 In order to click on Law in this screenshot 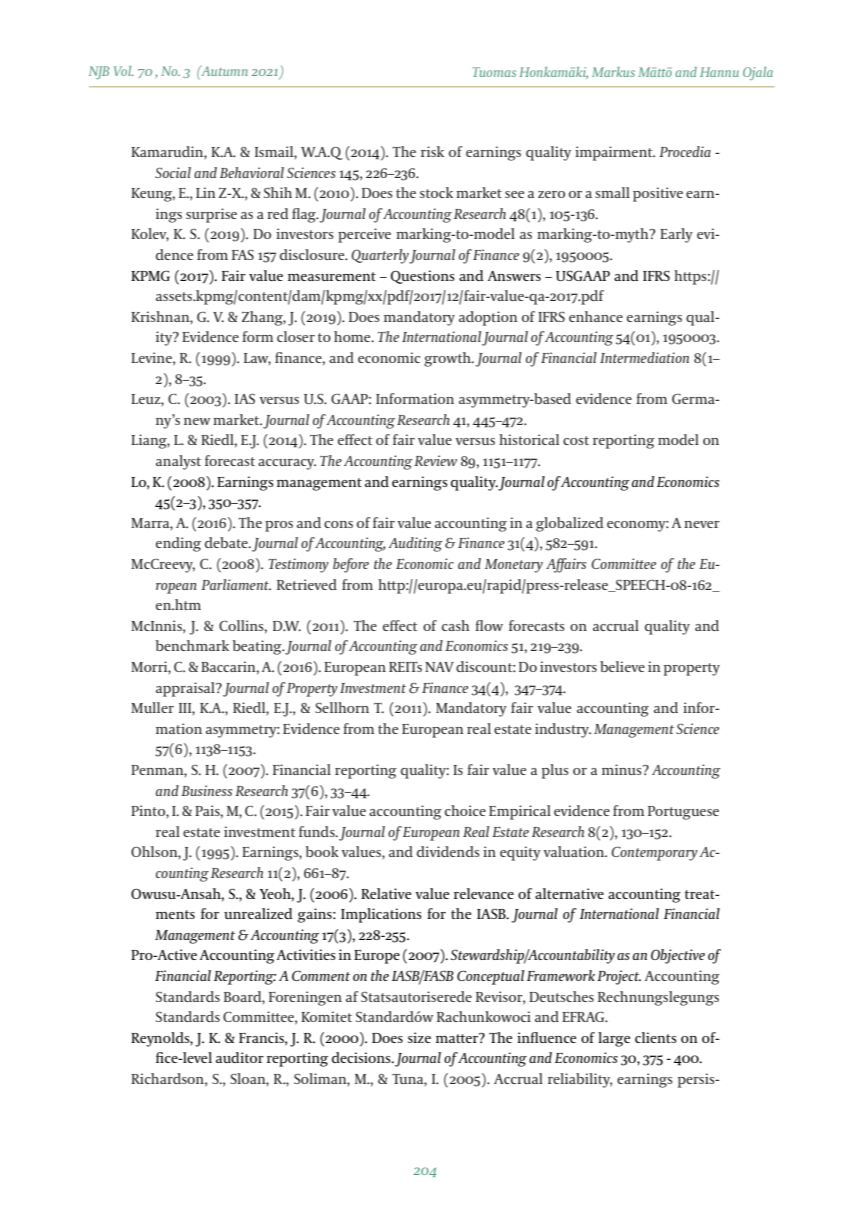, I will do `click(257, 359)`.
